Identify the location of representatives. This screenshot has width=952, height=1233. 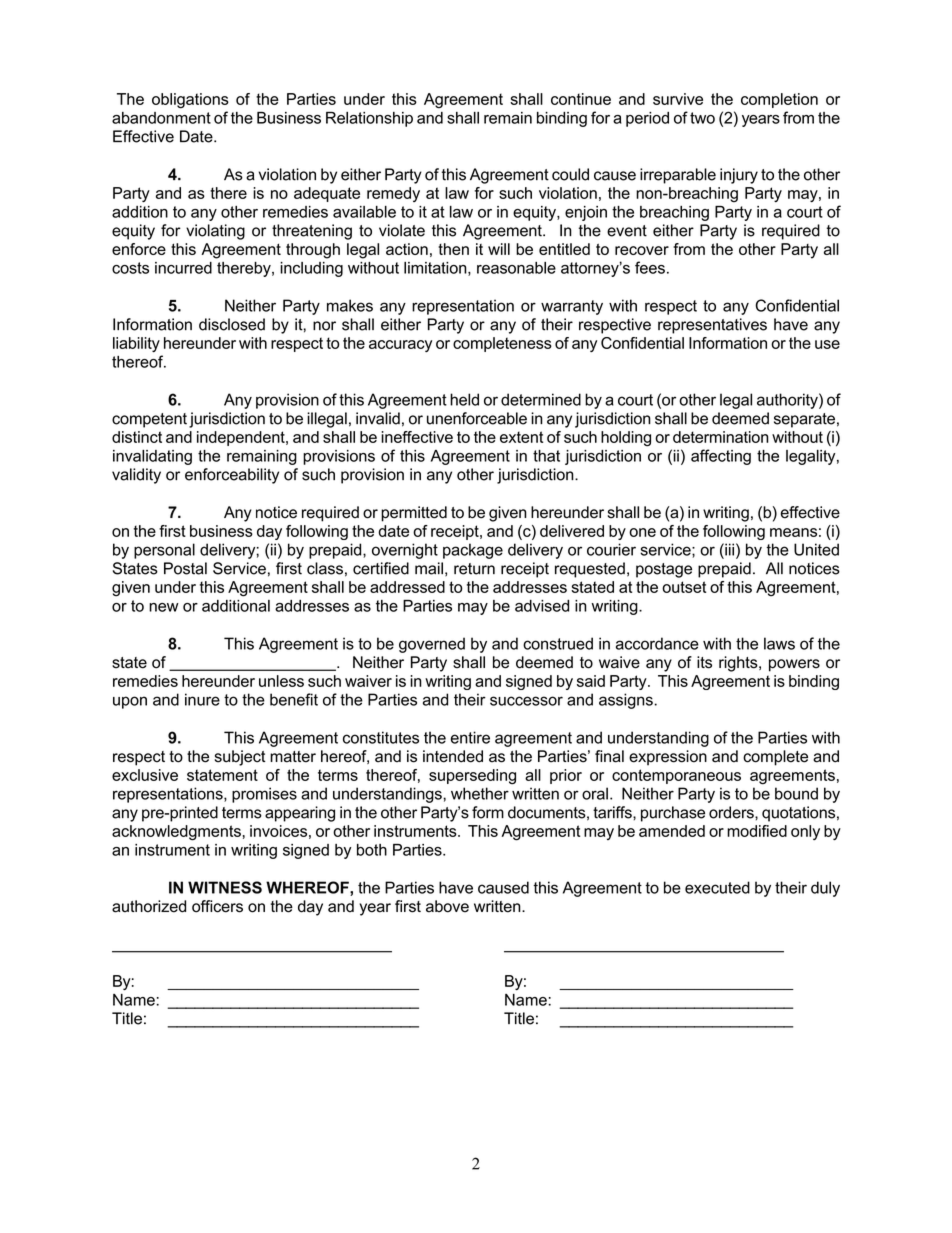
(712, 326).
